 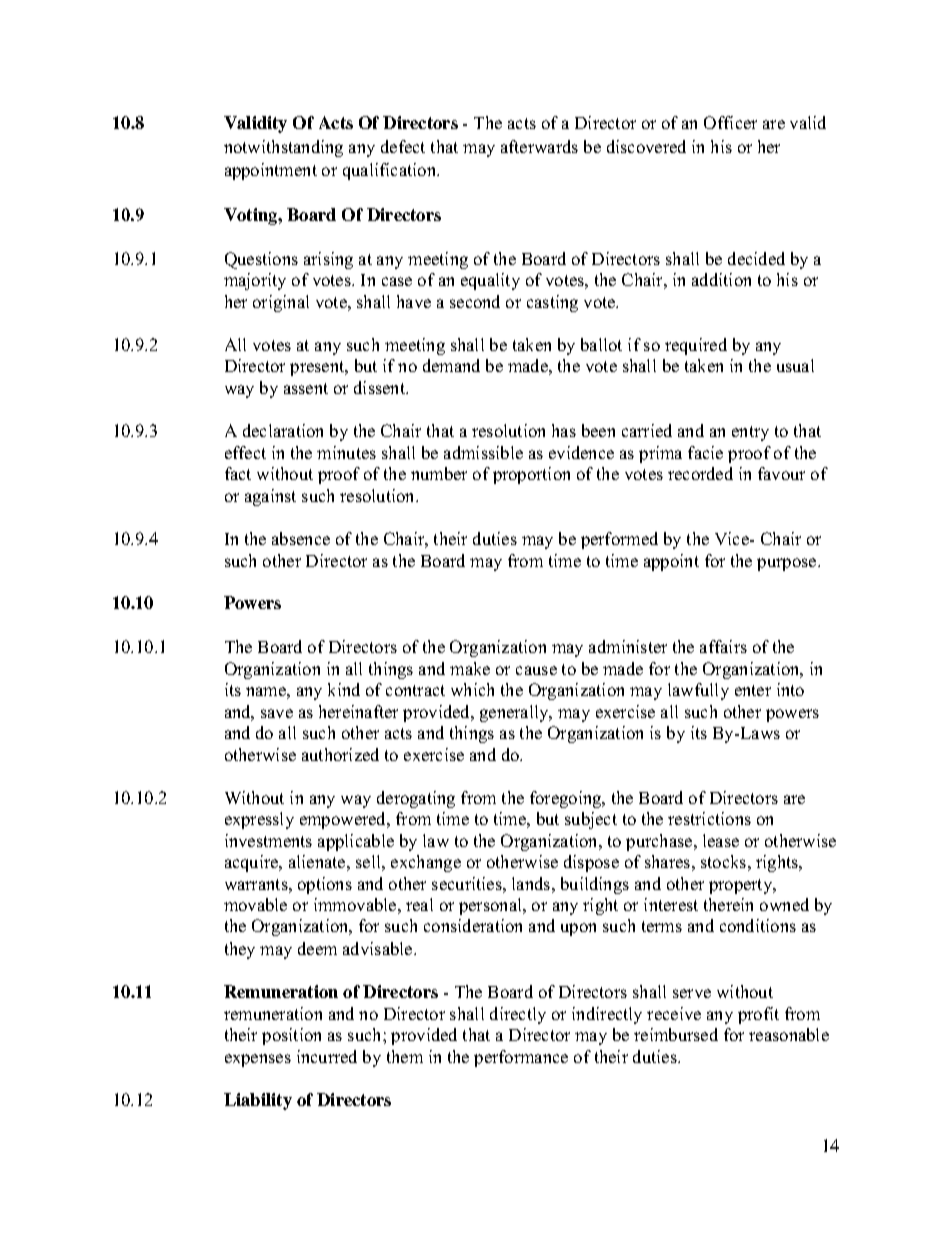 What do you see at coordinates (283, 148) in the document?
I see `notwithstanding` at bounding box center [283, 148].
